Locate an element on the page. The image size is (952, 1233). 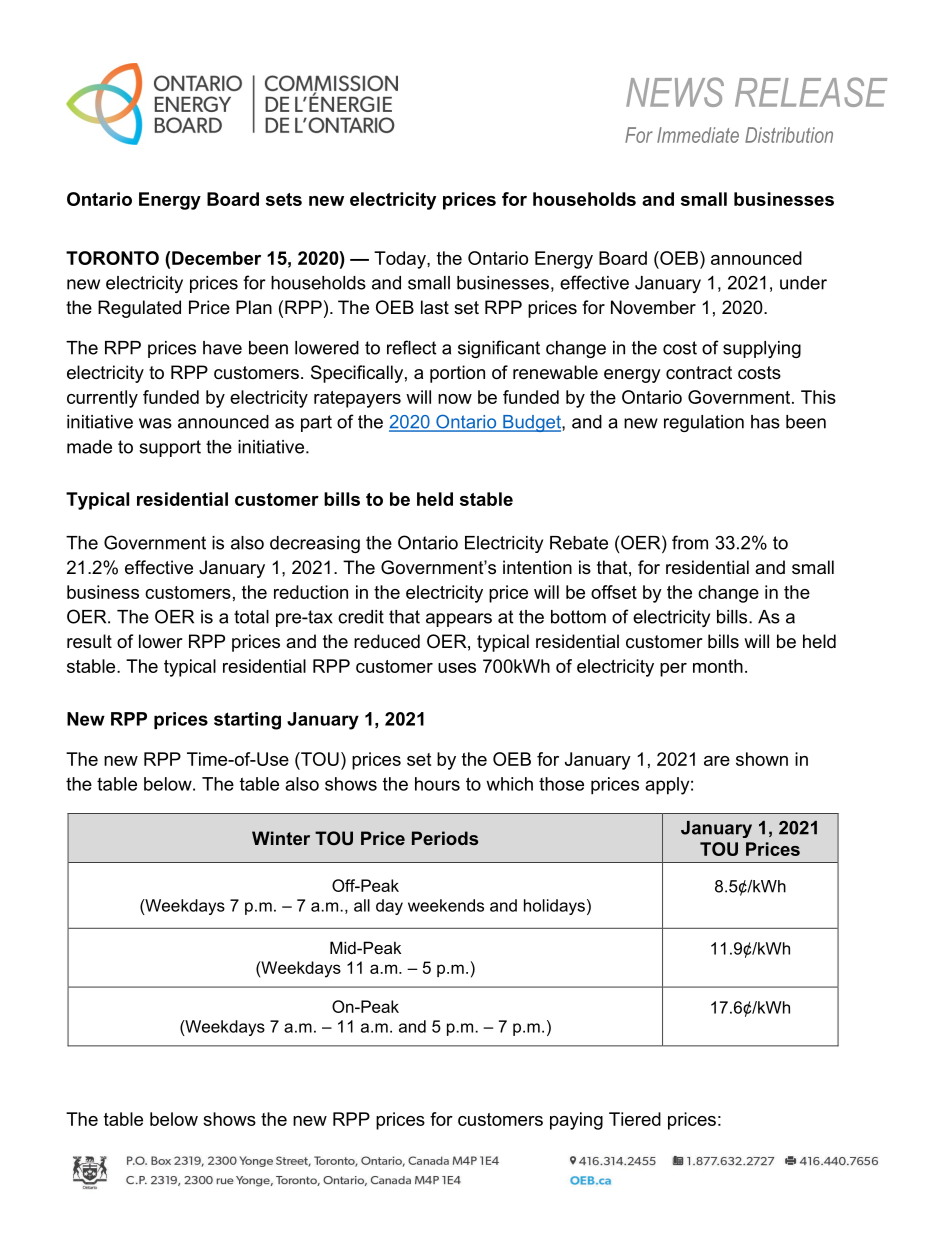
Immediate is located at coordinates (698, 135).
